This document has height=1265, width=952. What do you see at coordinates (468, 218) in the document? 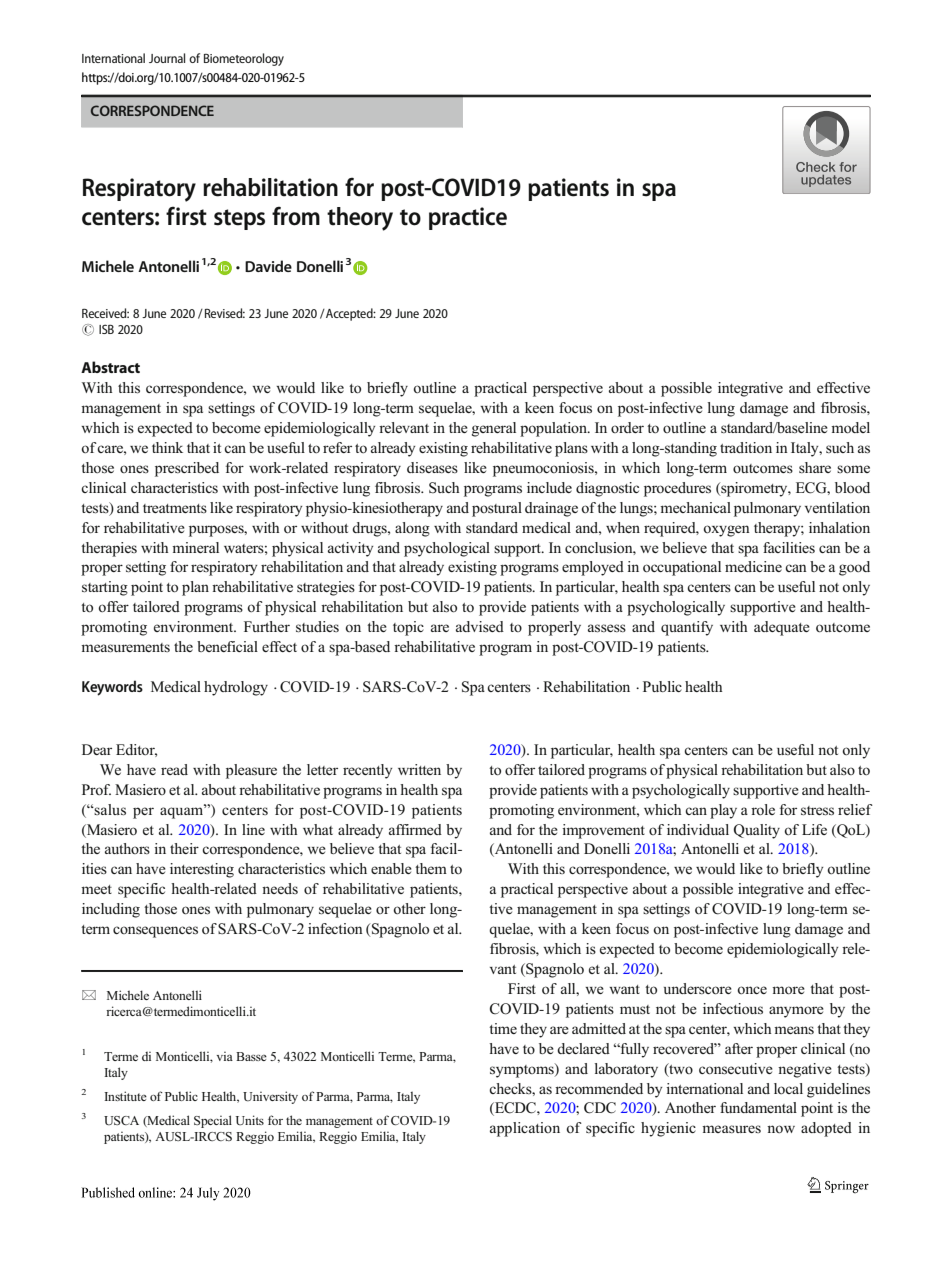
I see `practice` at bounding box center [468, 218].
